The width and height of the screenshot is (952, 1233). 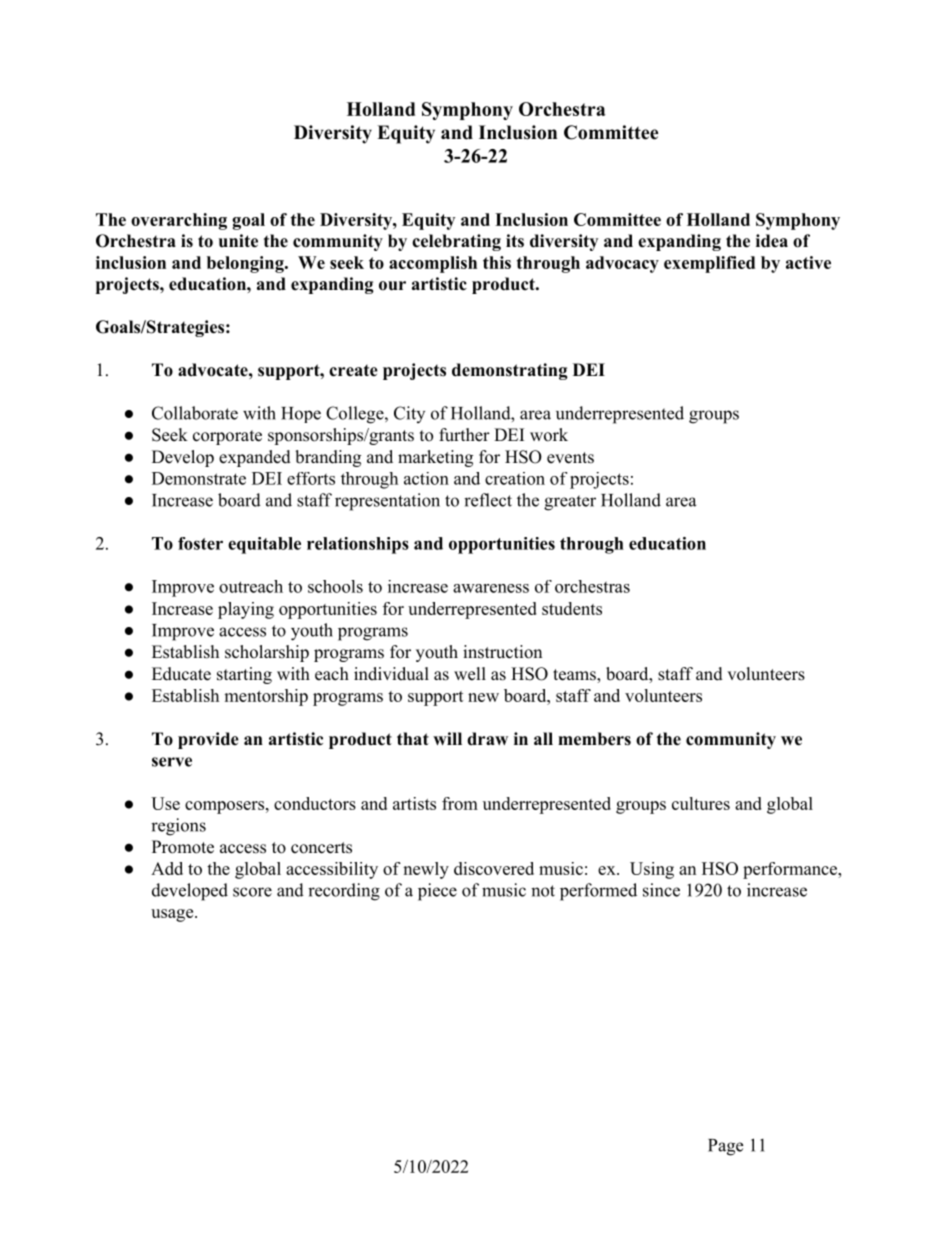 I want to click on usage, so click(x=173, y=915).
